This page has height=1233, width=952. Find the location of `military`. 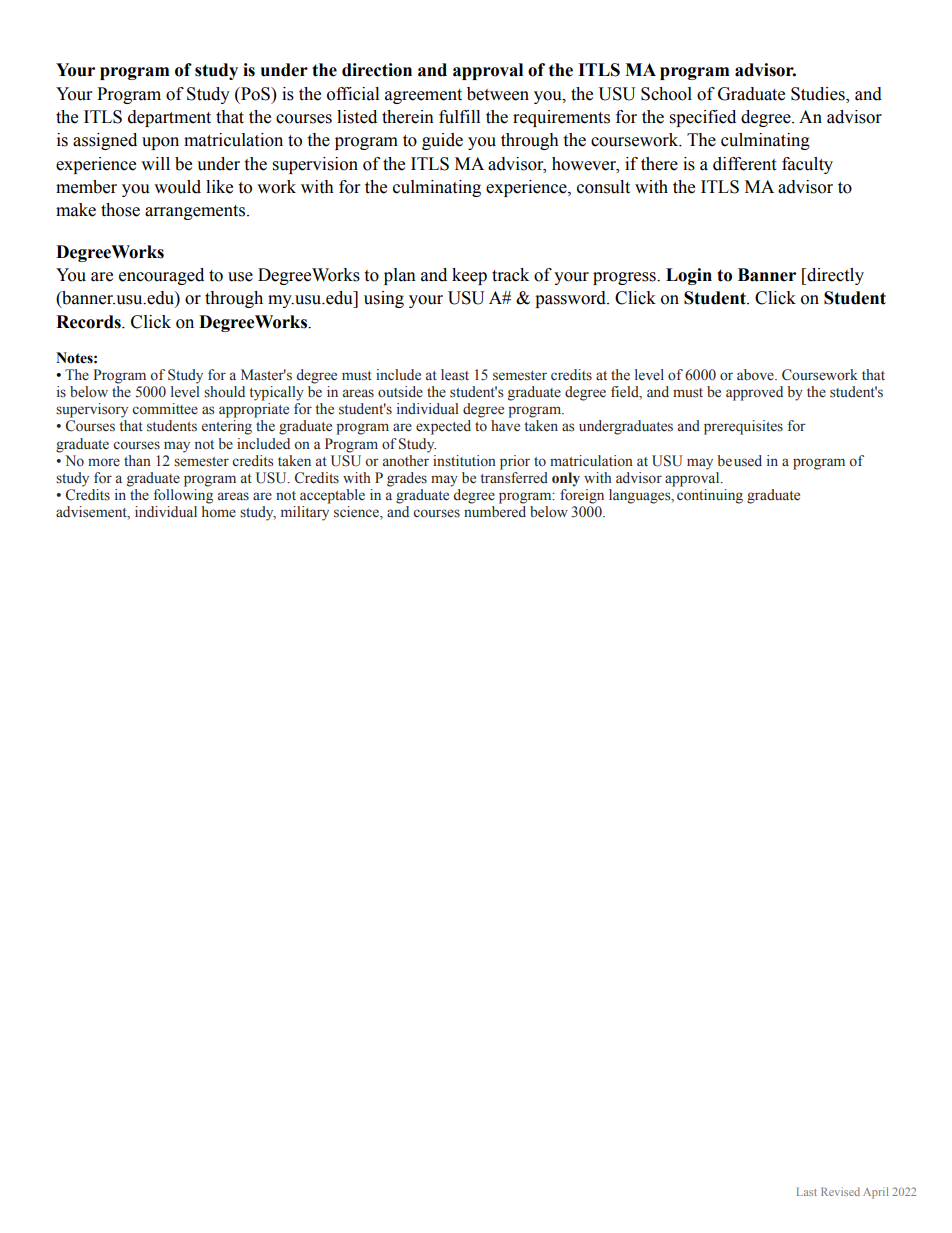

military is located at coordinates (305, 513).
